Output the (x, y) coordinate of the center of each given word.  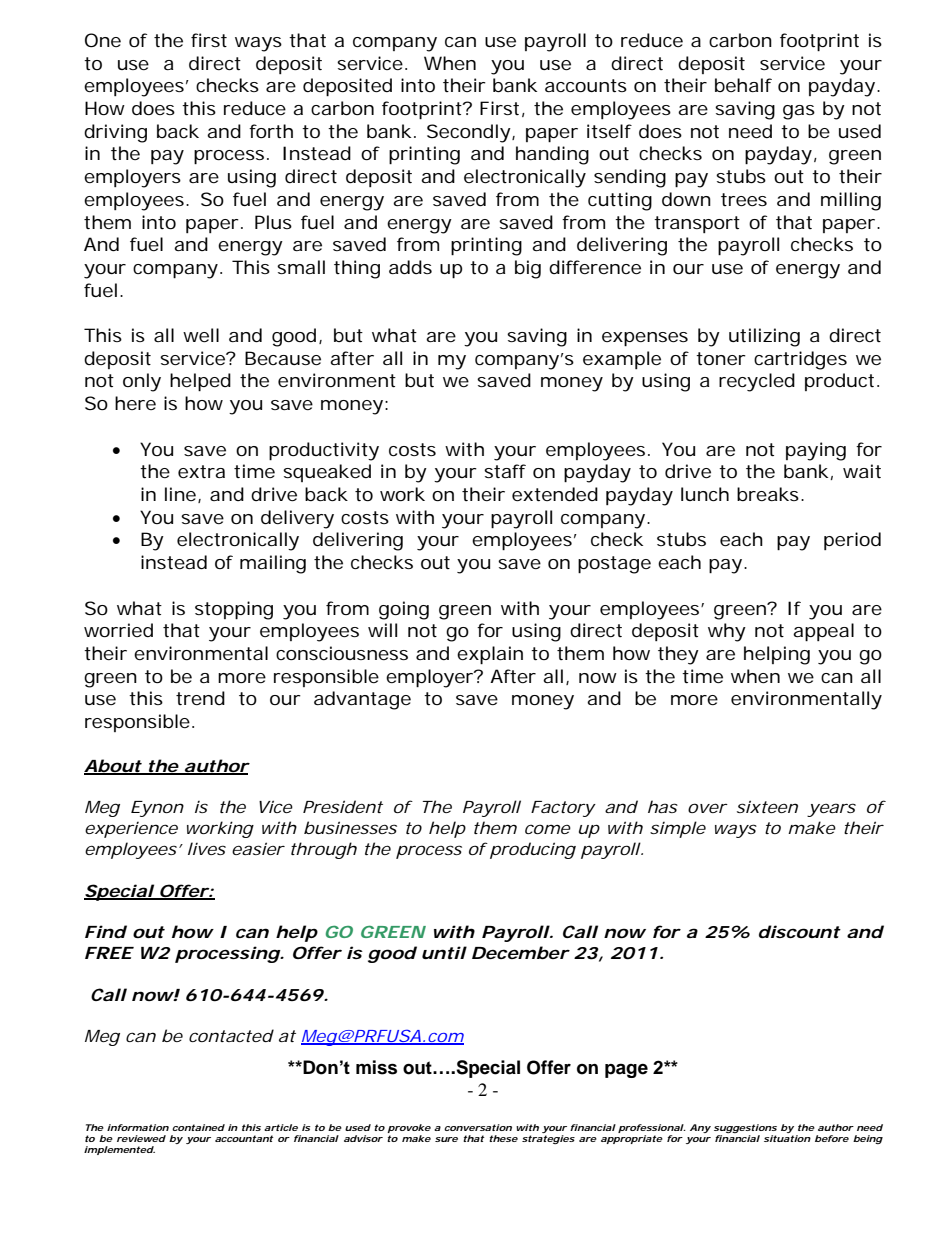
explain (490, 655)
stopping (234, 610)
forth (271, 131)
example (622, 360)
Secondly (469, 133)
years (831, 810)
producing (533, 850)
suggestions (745, 1128)
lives (207, 848)
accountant (244, 1138)
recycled (757, 382)
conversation (478, 1127)
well (201, 335)
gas (799, 112)
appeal (823, 632)
